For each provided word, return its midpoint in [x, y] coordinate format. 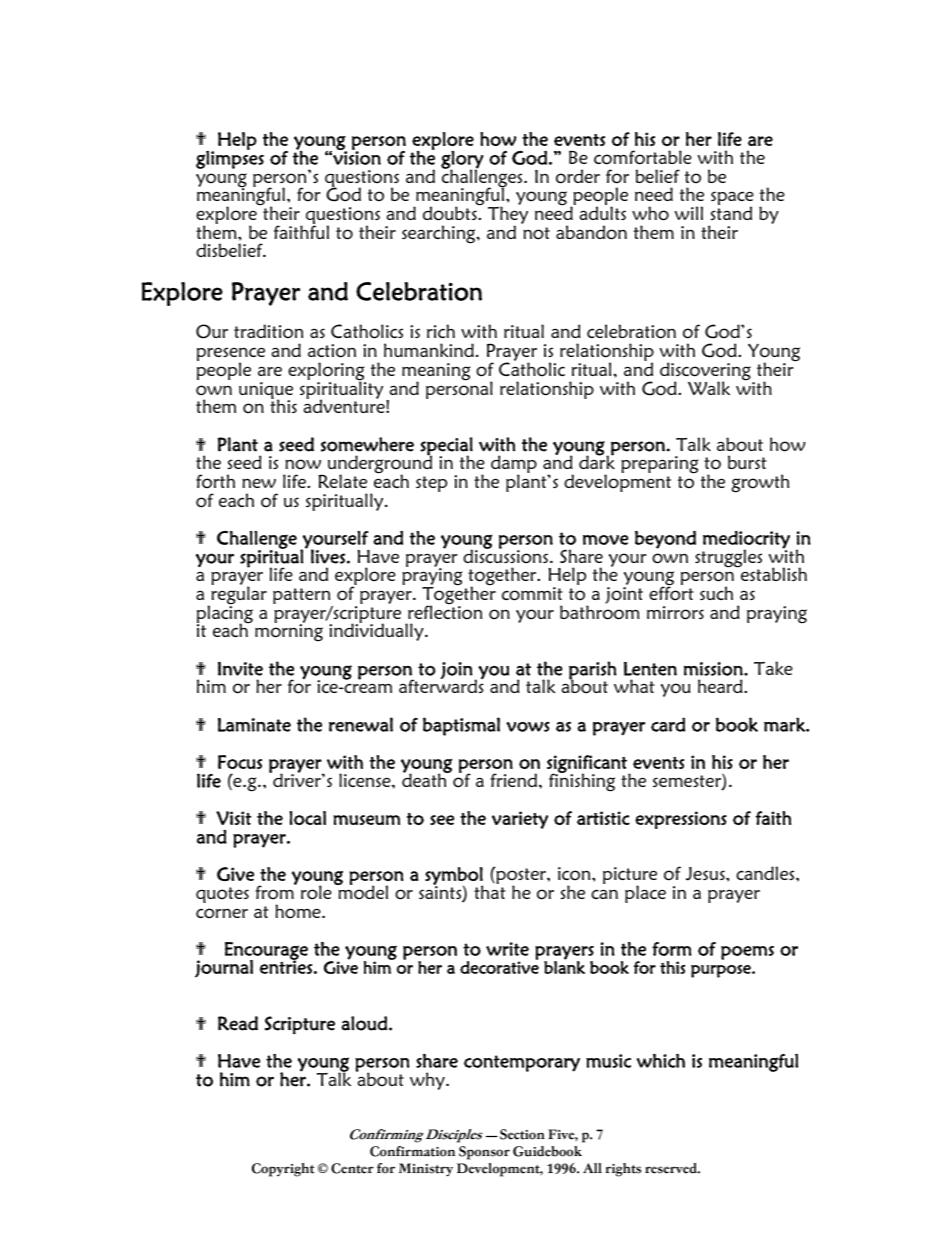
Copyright [283, 1170]
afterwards [441, 685]
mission [714, 669]
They [508, 216]
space [732, 199]
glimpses [230, 159]
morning [289, 632]
